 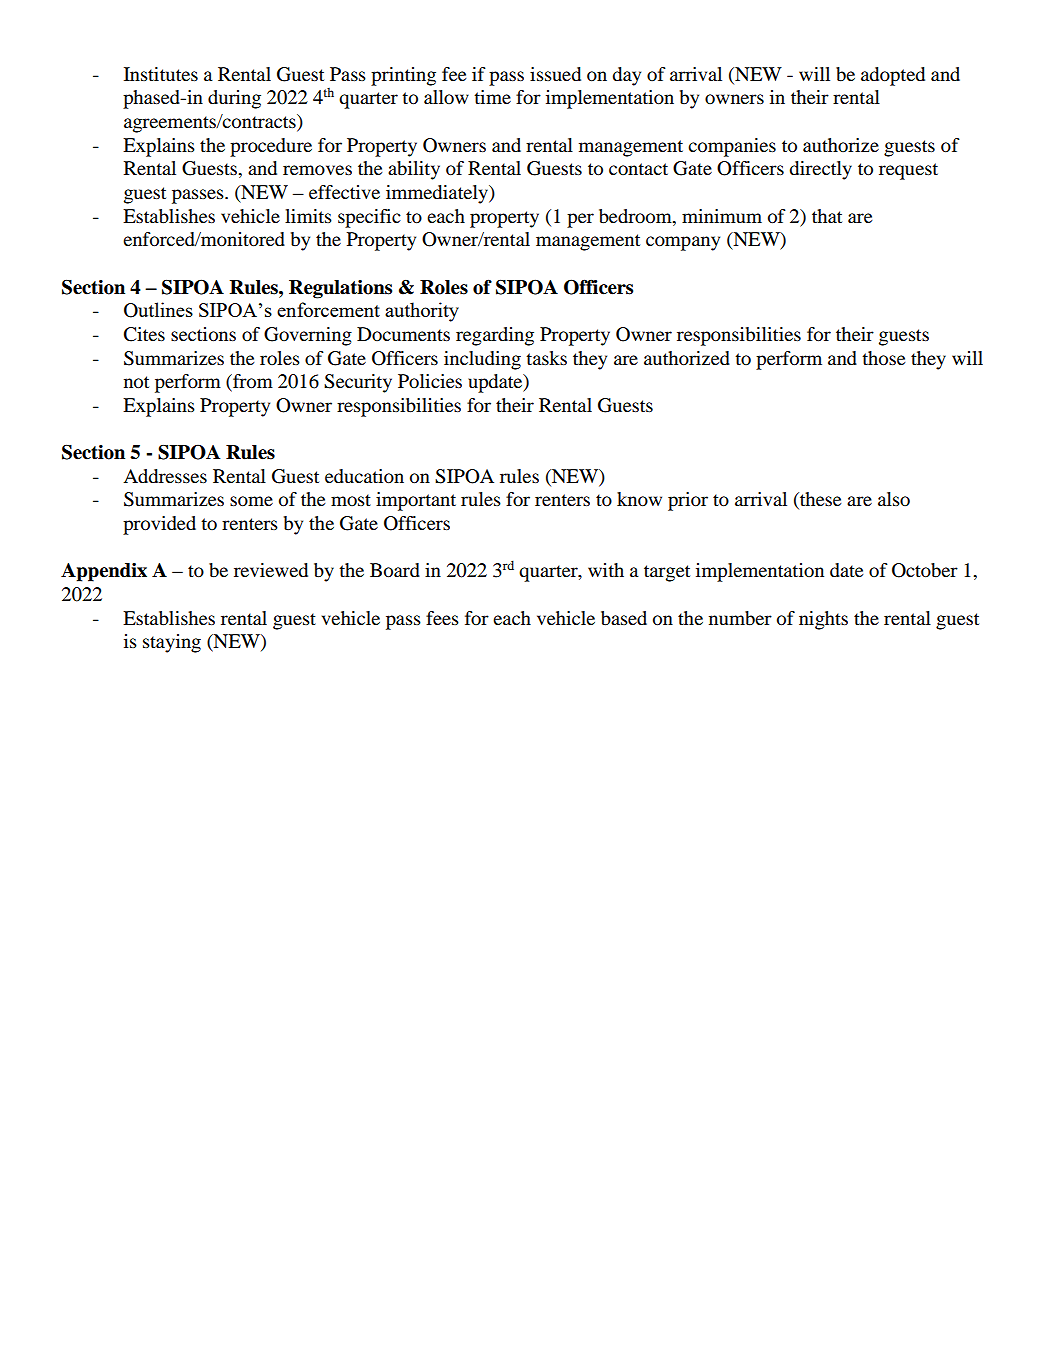 I want to click on staying, so click(x=172, y=643).
